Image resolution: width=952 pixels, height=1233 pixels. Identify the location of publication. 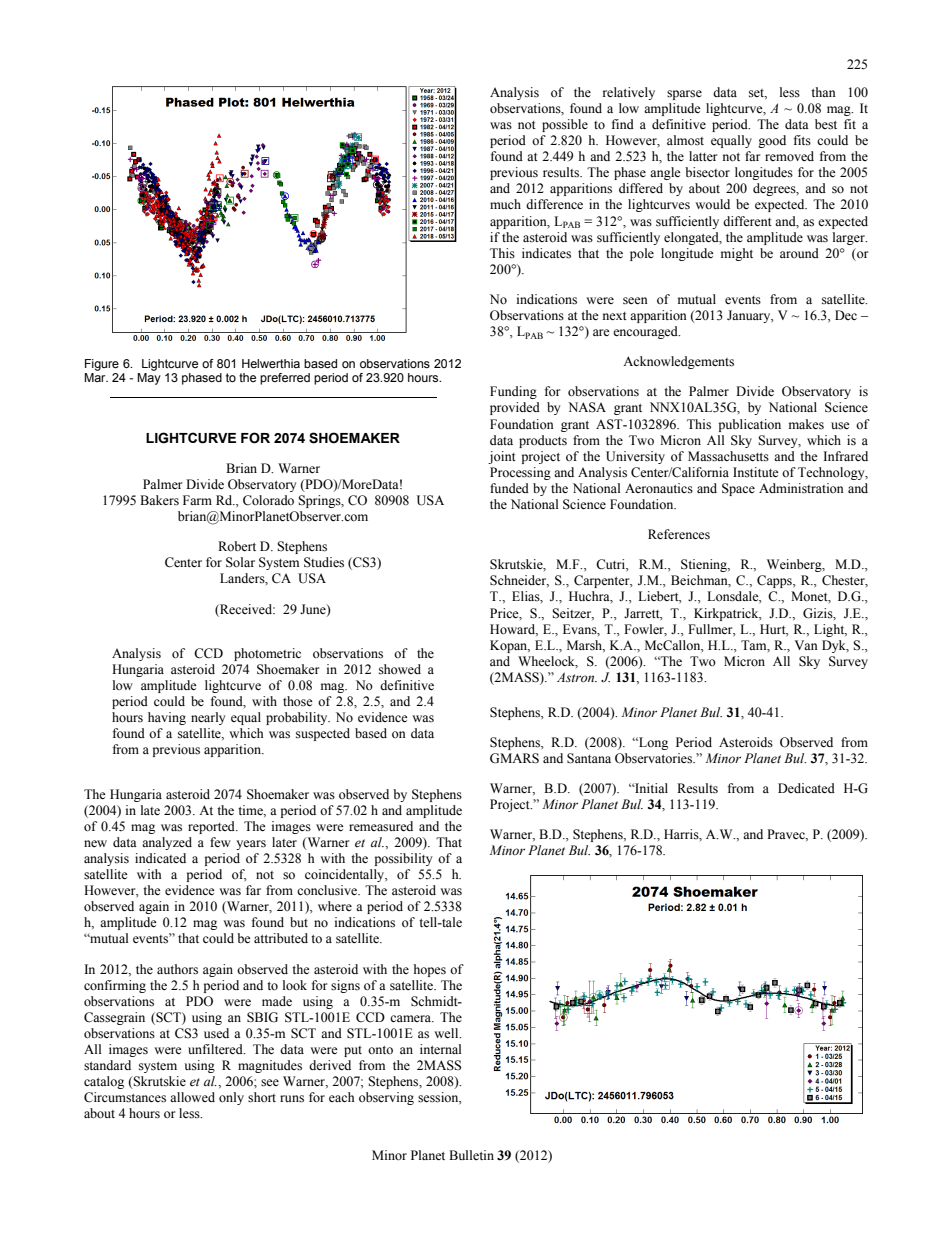
(750, 425).
